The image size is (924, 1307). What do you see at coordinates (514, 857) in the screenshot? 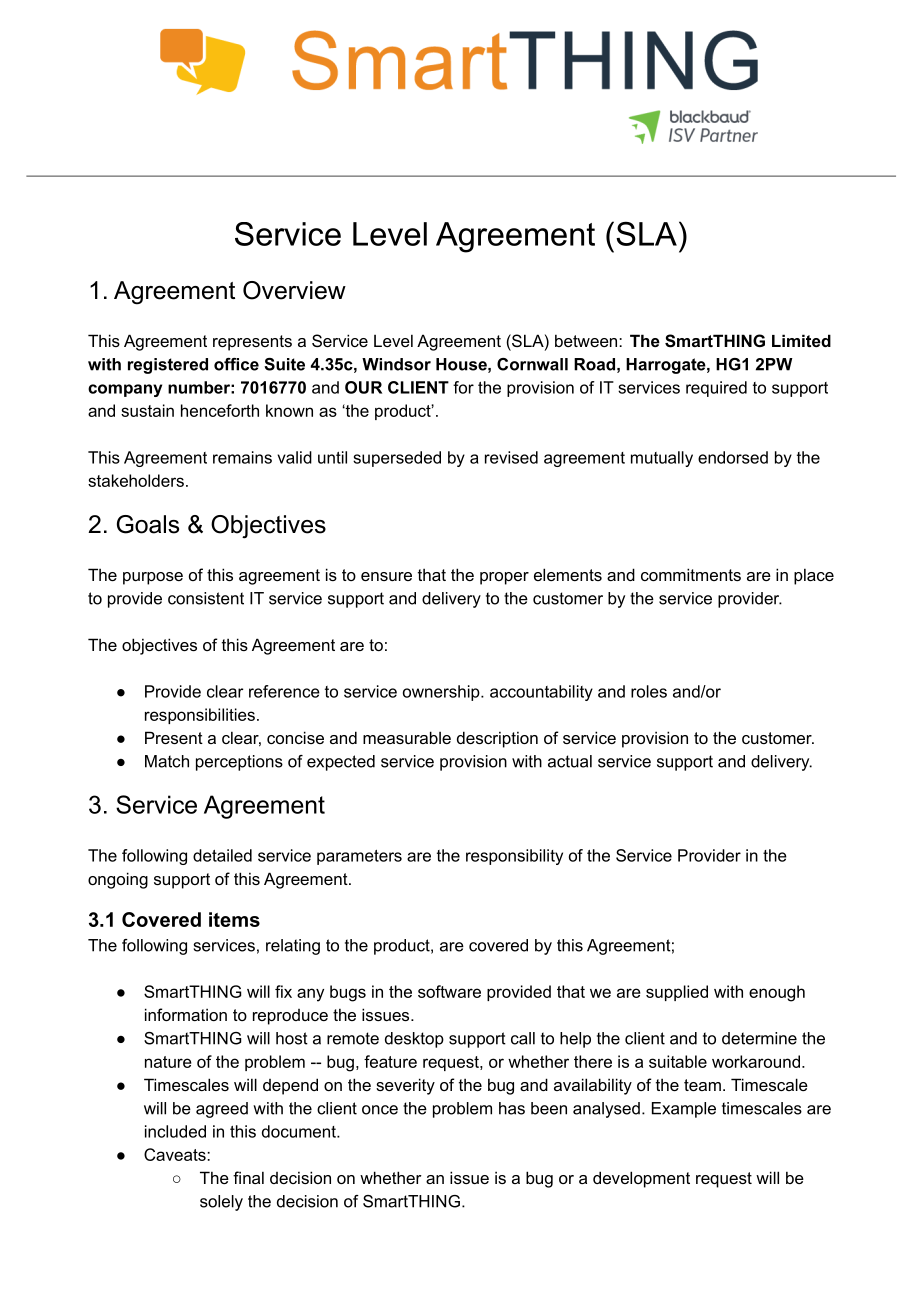
I see `responsibility` at bounding box center [514, 857].
